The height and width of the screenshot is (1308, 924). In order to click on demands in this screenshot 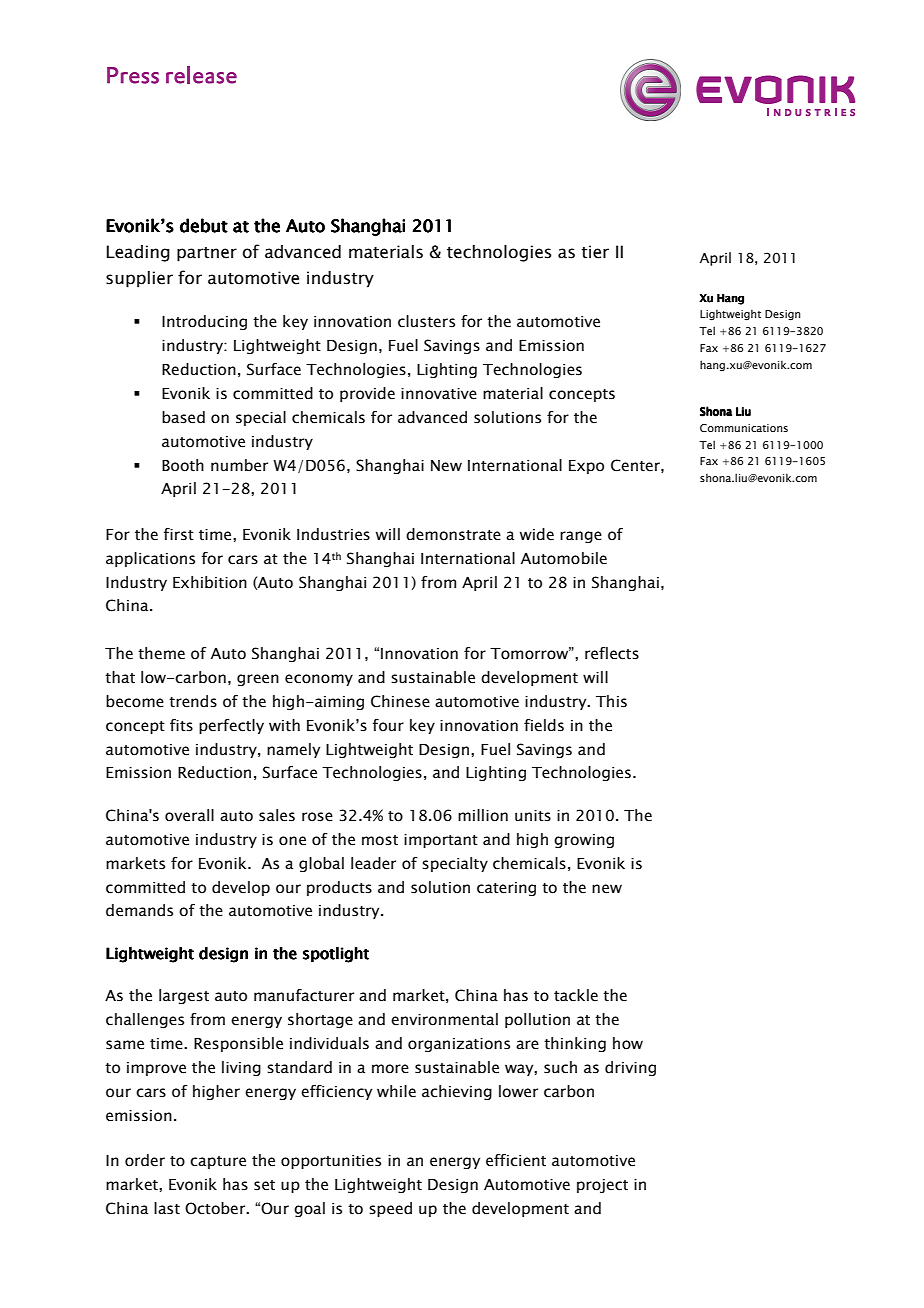, I will do `click(139, 910)`.
